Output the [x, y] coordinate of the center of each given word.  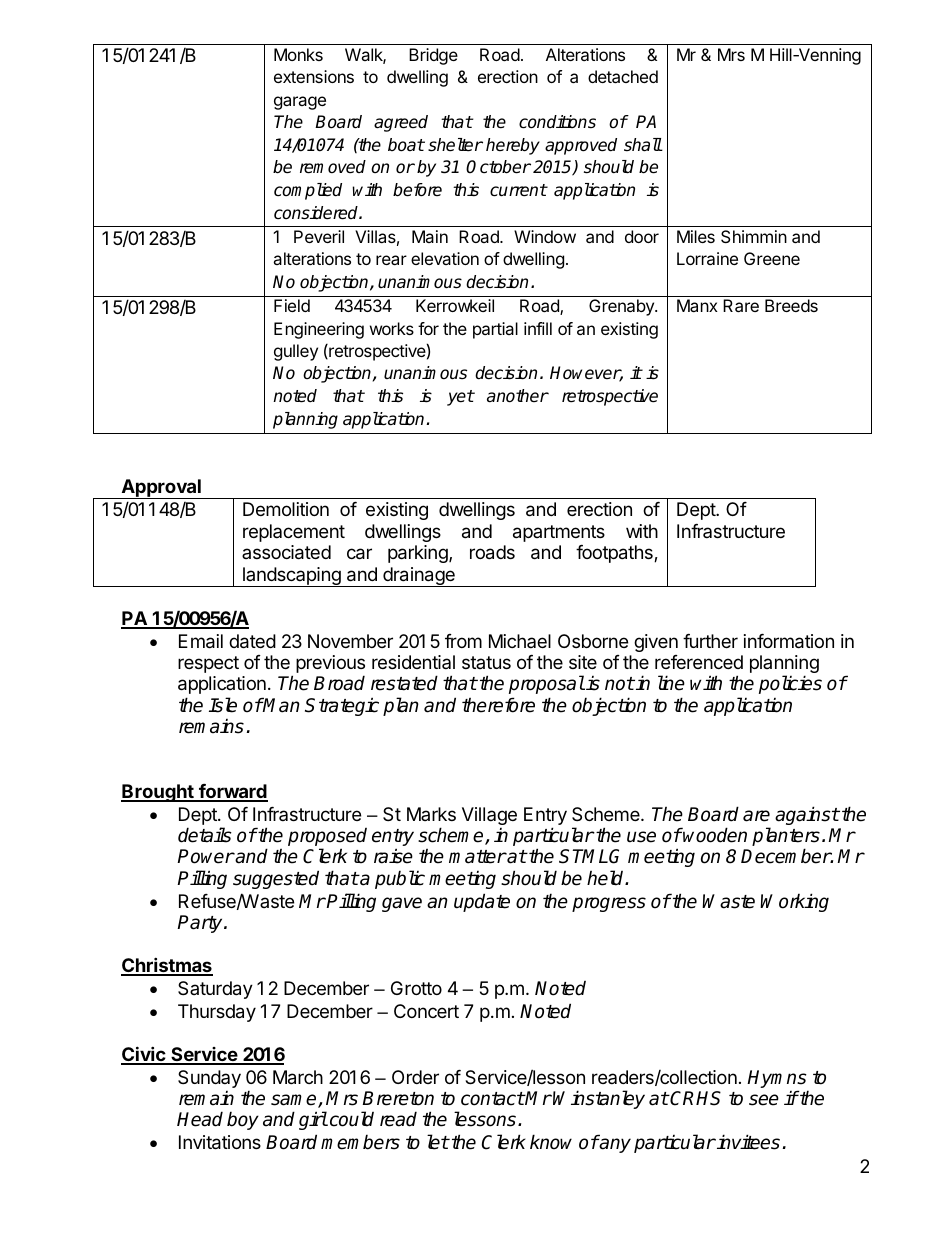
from [463, 641]
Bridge [433, 56]
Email [201, 641]
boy [243, 1120]
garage [300, 103]
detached [623, 76]
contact [493, 1099]
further [710, 641]
